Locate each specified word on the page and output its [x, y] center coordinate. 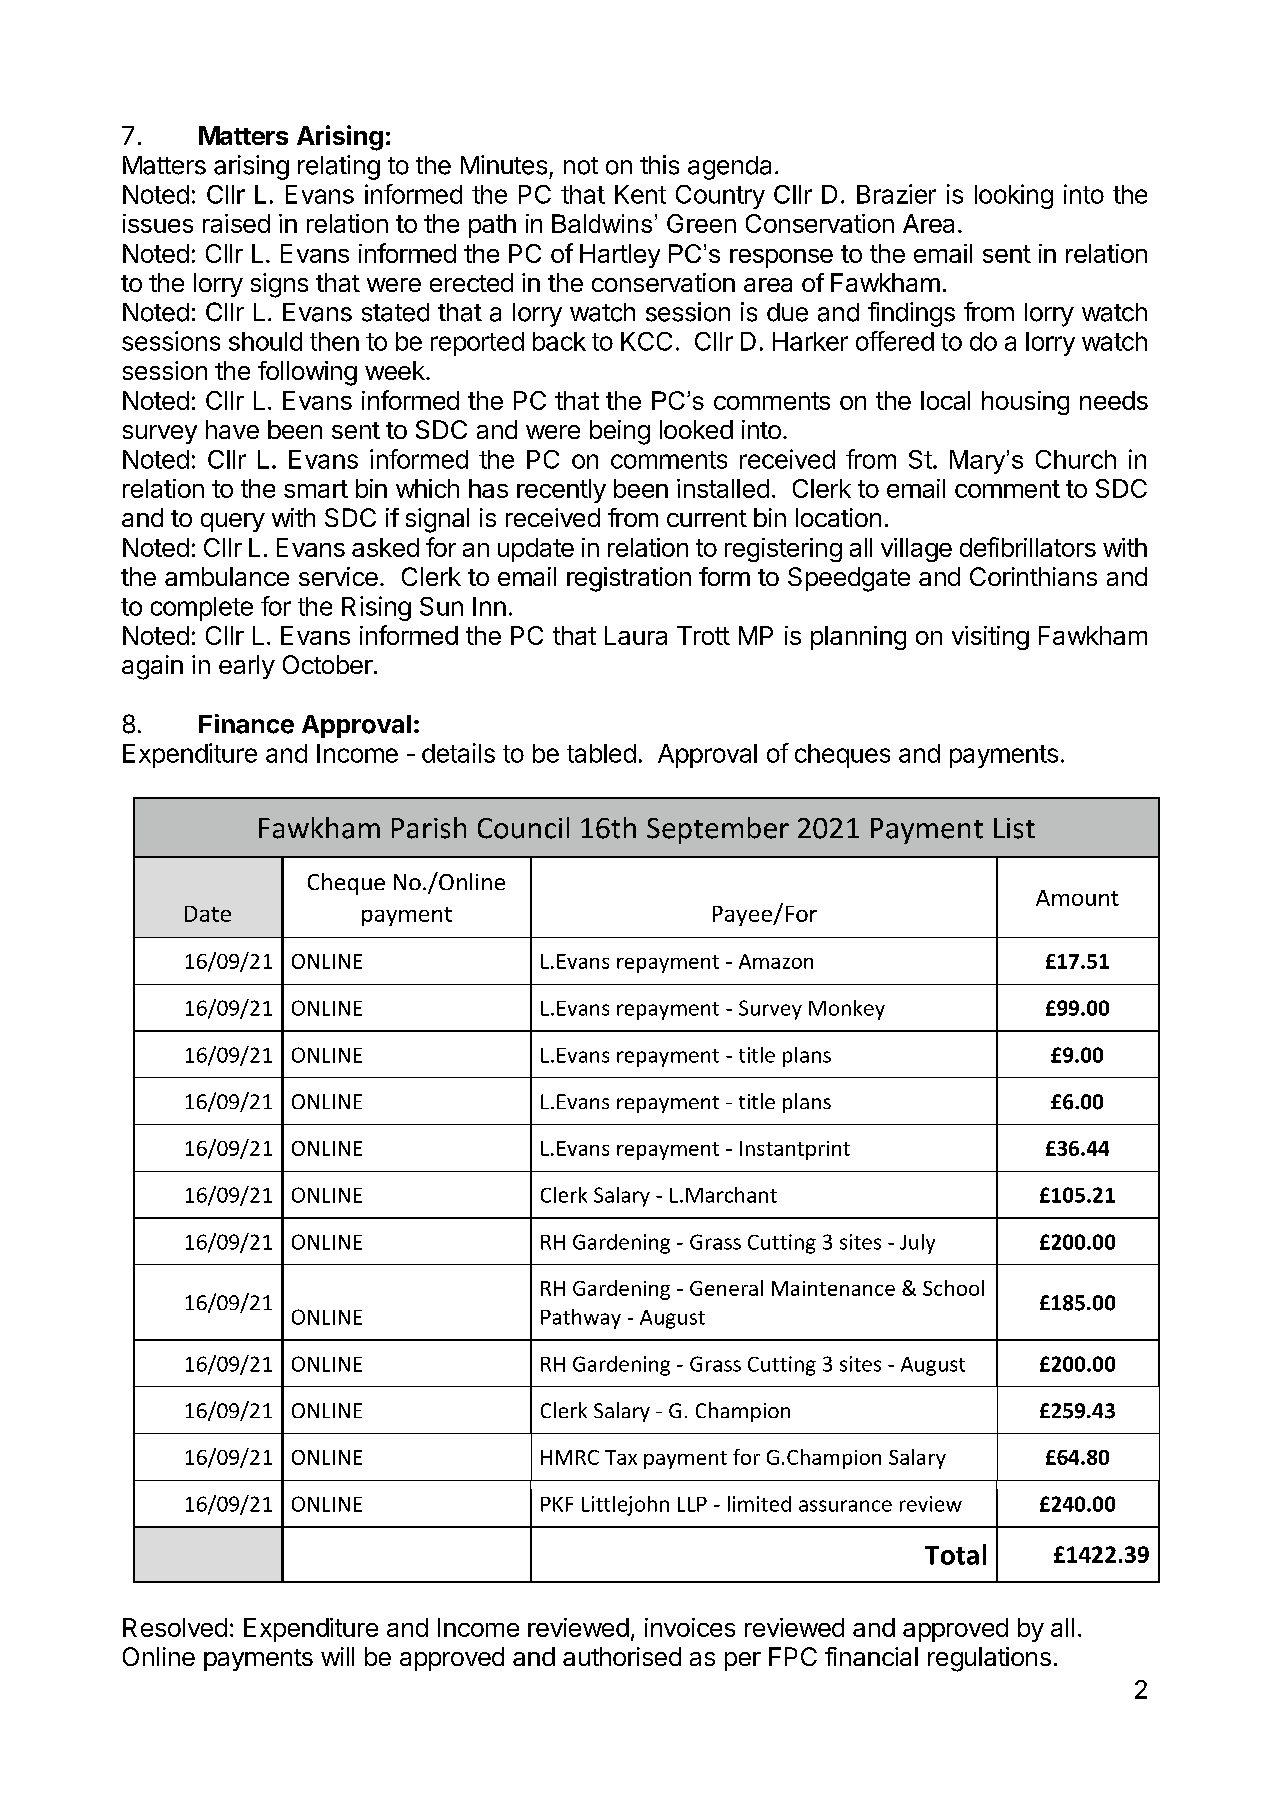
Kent [640, 194]
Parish [429, 828]
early [247, 667]
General [726, 1288]
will [337, 1656]
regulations [989, 1659]
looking [1014, 196]
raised [236, 223]
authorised [622, 1656]
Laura [636, 635]
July [917, 1244]
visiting [990, 638]
